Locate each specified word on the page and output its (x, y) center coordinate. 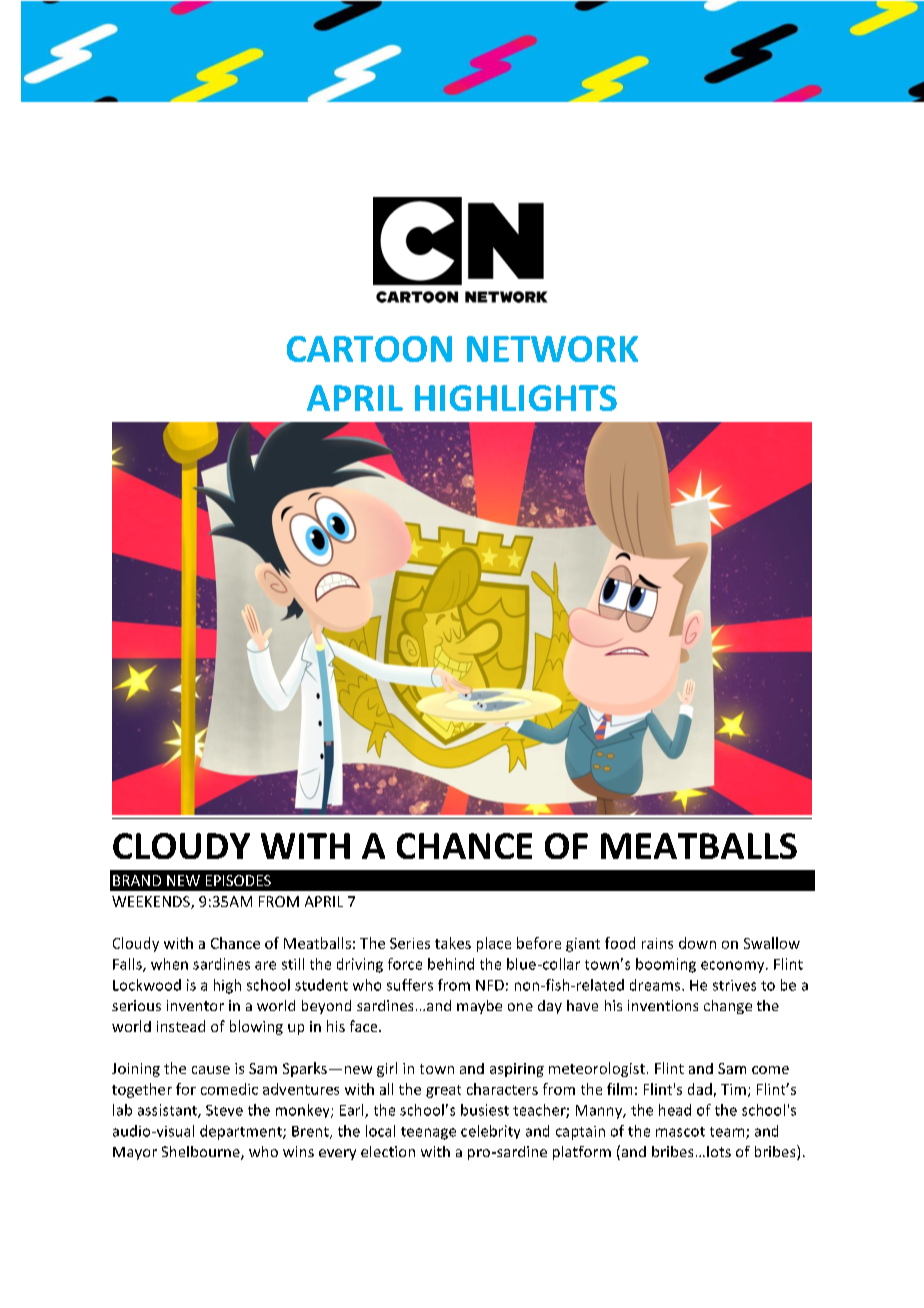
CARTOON (369, 349)
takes (453, 943)
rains (657, 943)
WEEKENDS (152, 902)
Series (410, 943)
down (697, 943)
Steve (224, 1110)
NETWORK (552, 349)
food (620, 943)
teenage (428, 1133)
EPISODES (238, 880)
